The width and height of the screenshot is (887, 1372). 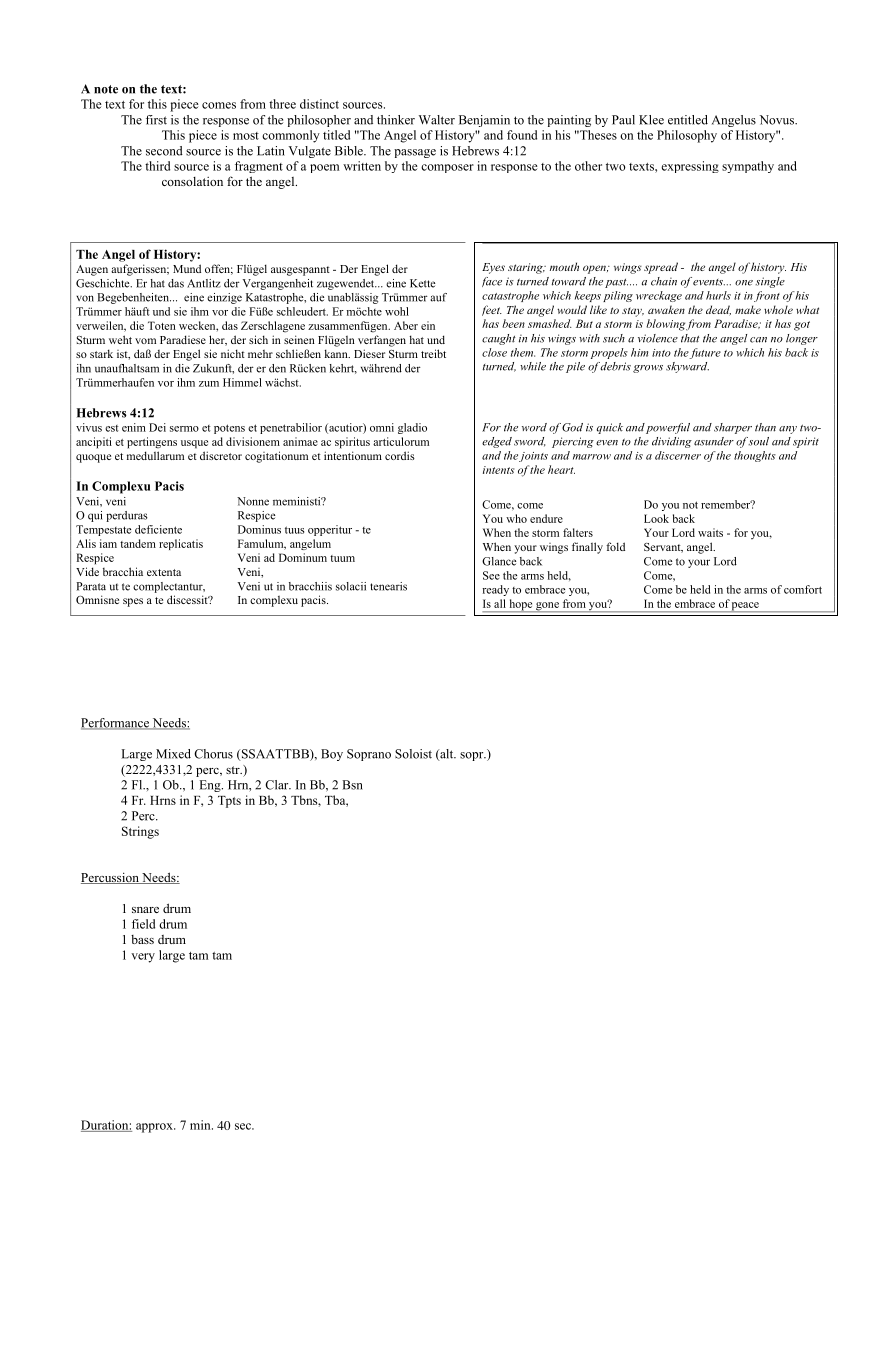 What do you see at coordinates (413, 754) in the screenshot?
I see `Soloist` at bounding box center [413, 754].
